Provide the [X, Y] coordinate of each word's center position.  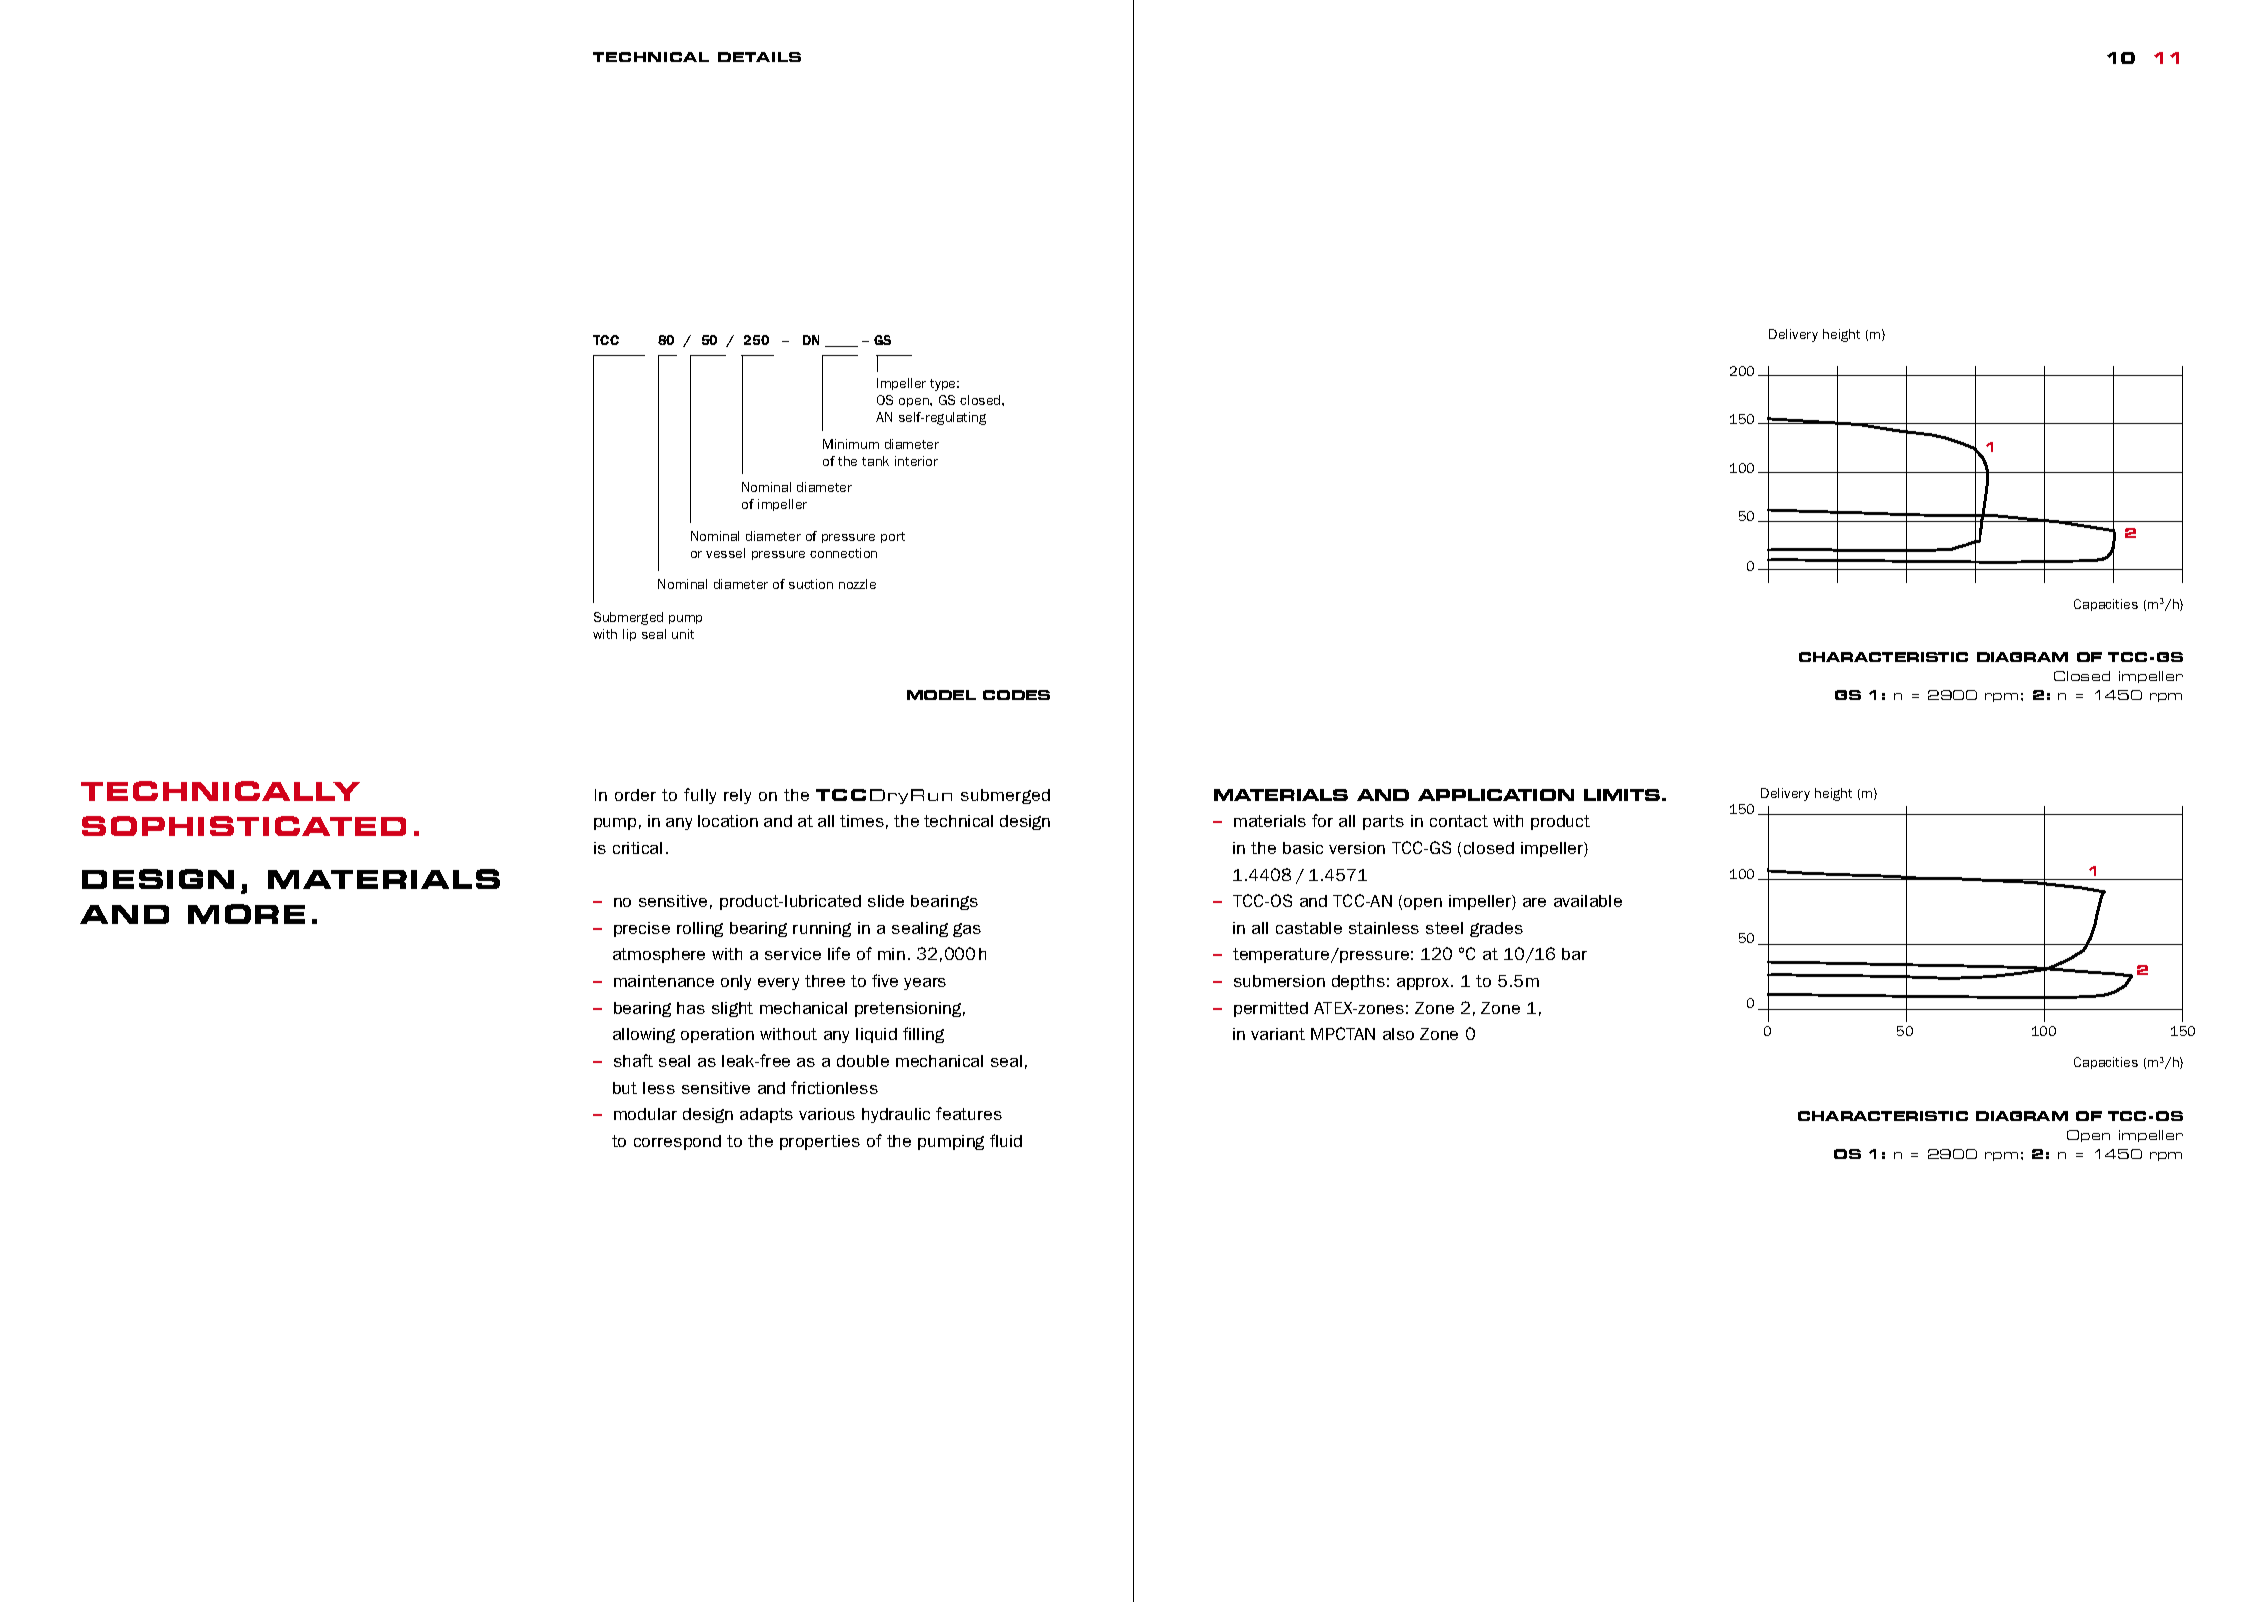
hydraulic [896, 1115]
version [1357, 848]
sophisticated [244, 826]
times [862, 821]
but [625, 1088]
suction [811, 584]
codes [1016, 695]
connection [843, 553]
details [759, 57]
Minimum [851, 444]
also [1398, 1034]
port [893, 537]
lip [629, 635]
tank [875, 461]
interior [916, 461]
